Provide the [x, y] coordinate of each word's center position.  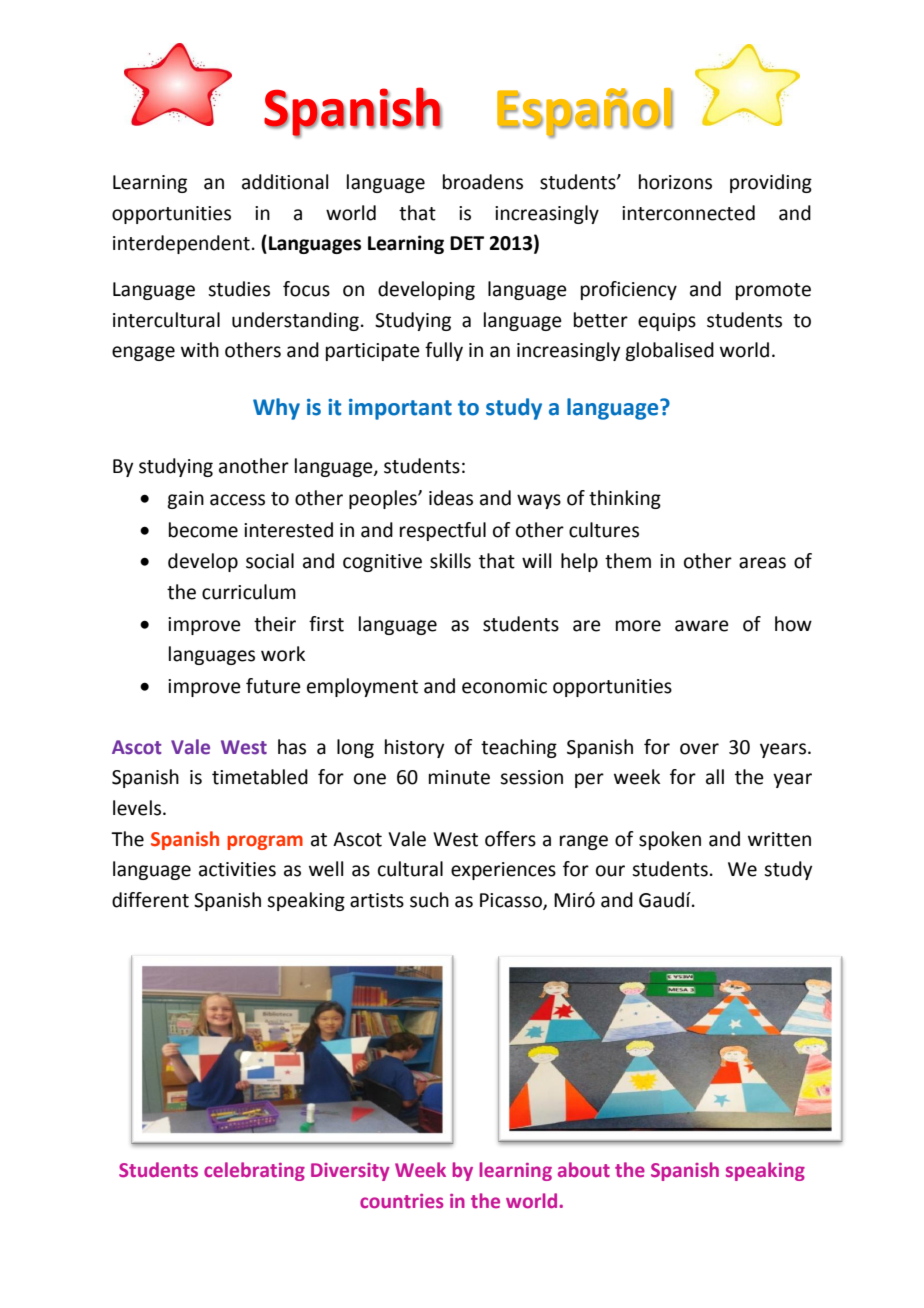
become [203, 530]
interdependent [181, 244]
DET [467, 243]
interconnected [688, 213]
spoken [670, 840]
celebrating [254, 1171]
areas [762, 563]
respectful [443, 531]
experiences [503, 871]
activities [237, 869]
